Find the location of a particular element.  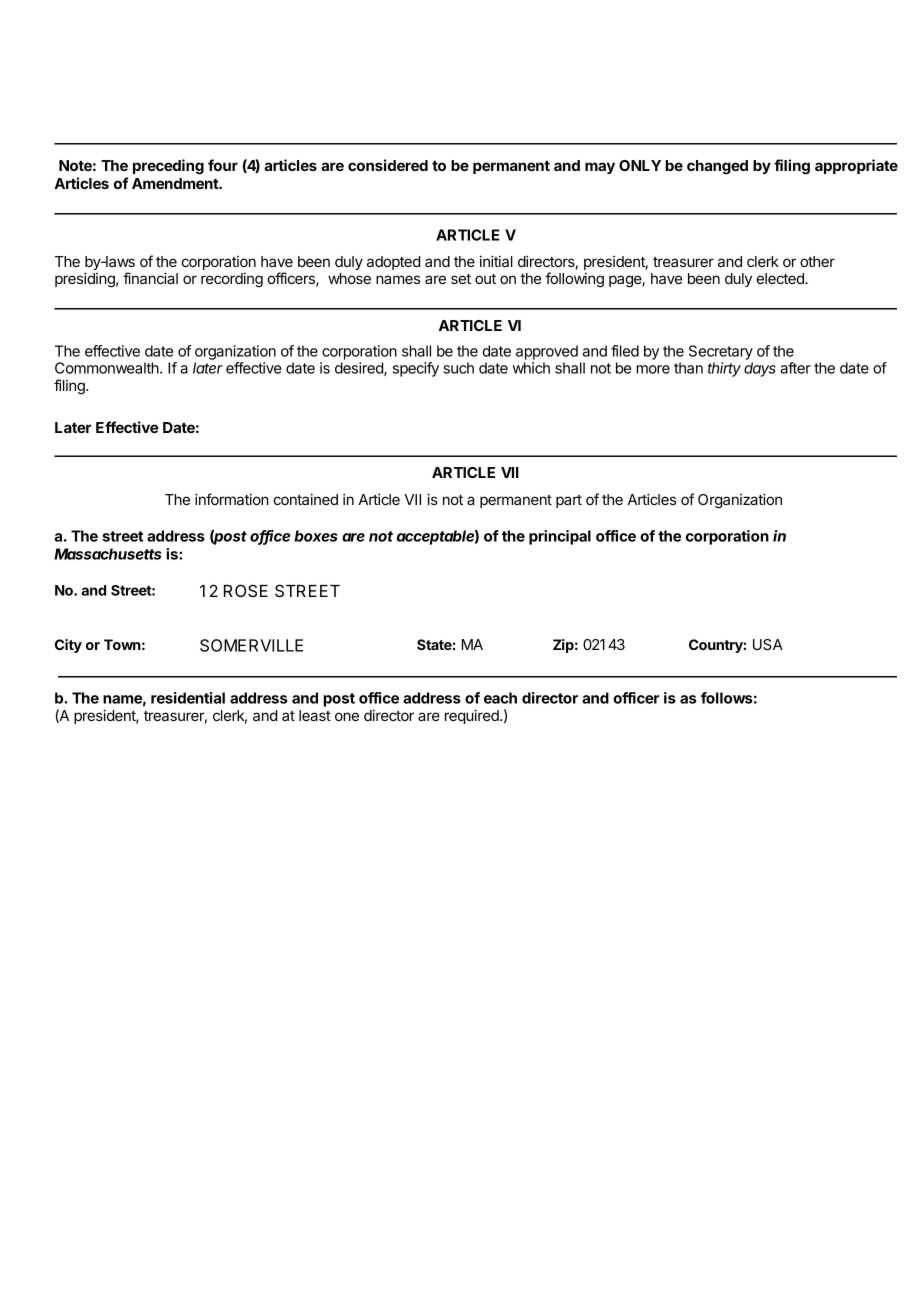

Amendment is located at coordinates (176, 183).
